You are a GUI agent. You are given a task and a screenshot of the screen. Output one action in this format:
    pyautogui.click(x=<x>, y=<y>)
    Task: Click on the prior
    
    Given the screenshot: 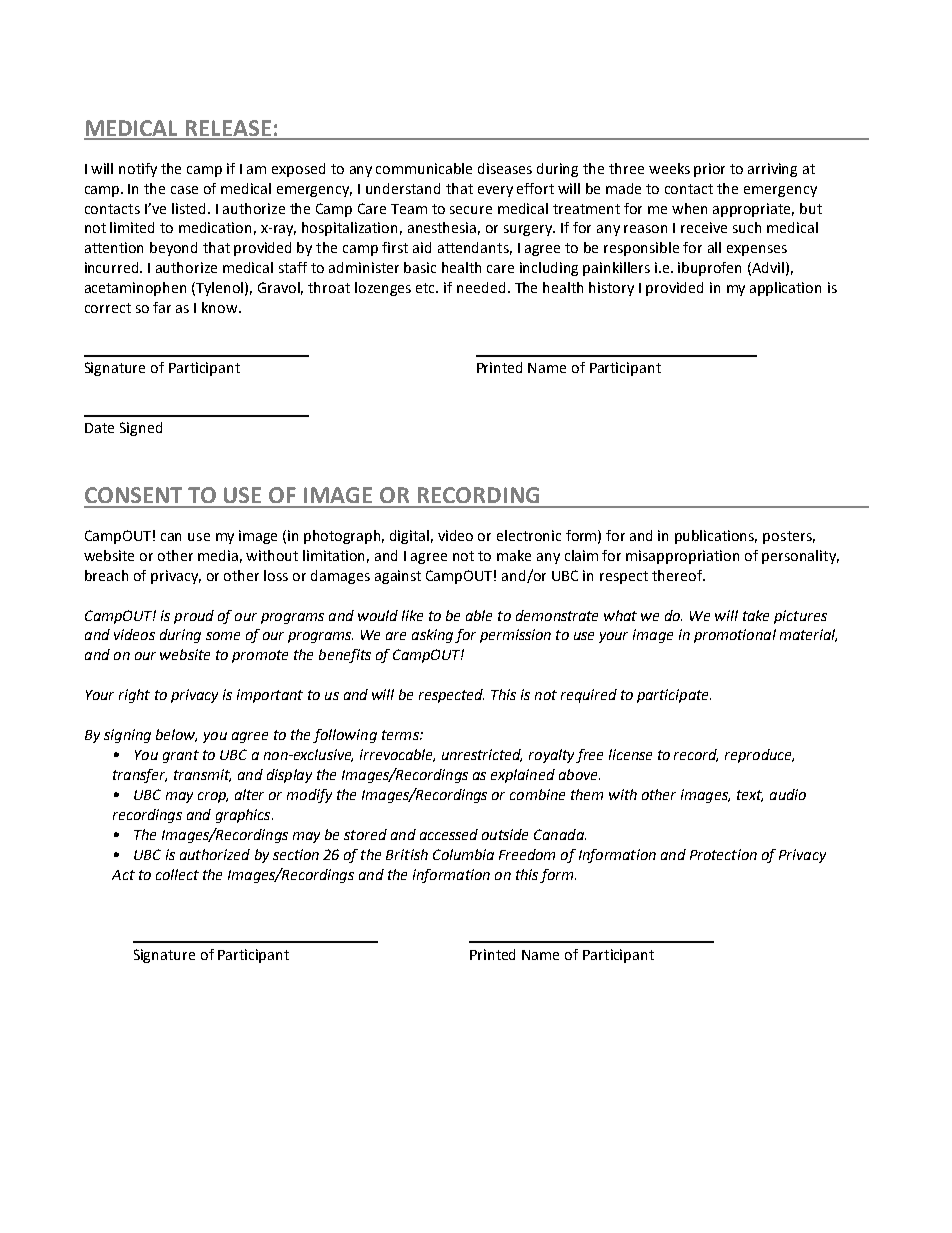 What is the action you would take?
    pyautogui.click(x=709, y=170)
